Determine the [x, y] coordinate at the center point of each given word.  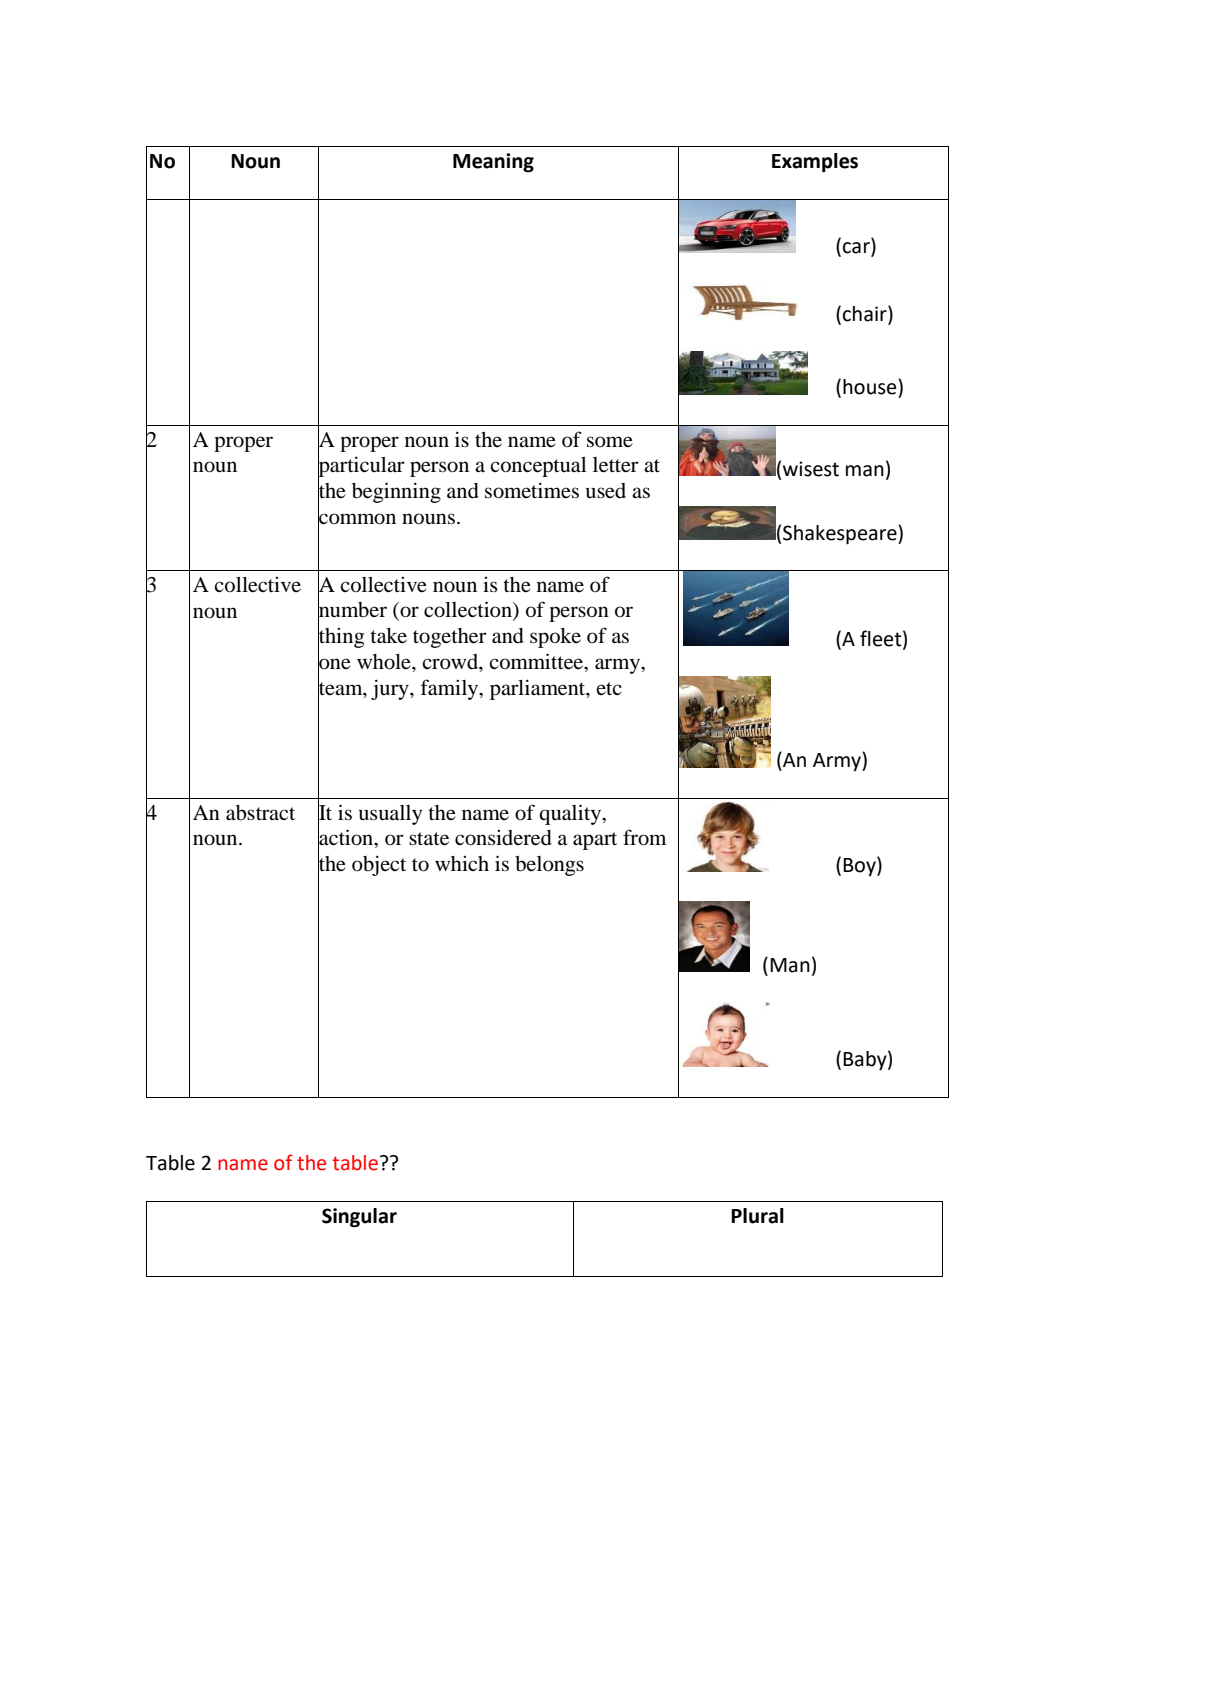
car [857, 249]
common [357, 518]
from [644, 837]
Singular [359, 1218]
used [605, 491]
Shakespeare [841, 535]
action [347, 837]
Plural [757, 1216]
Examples [815, 163]
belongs [549, 866]
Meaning [493, 163]
